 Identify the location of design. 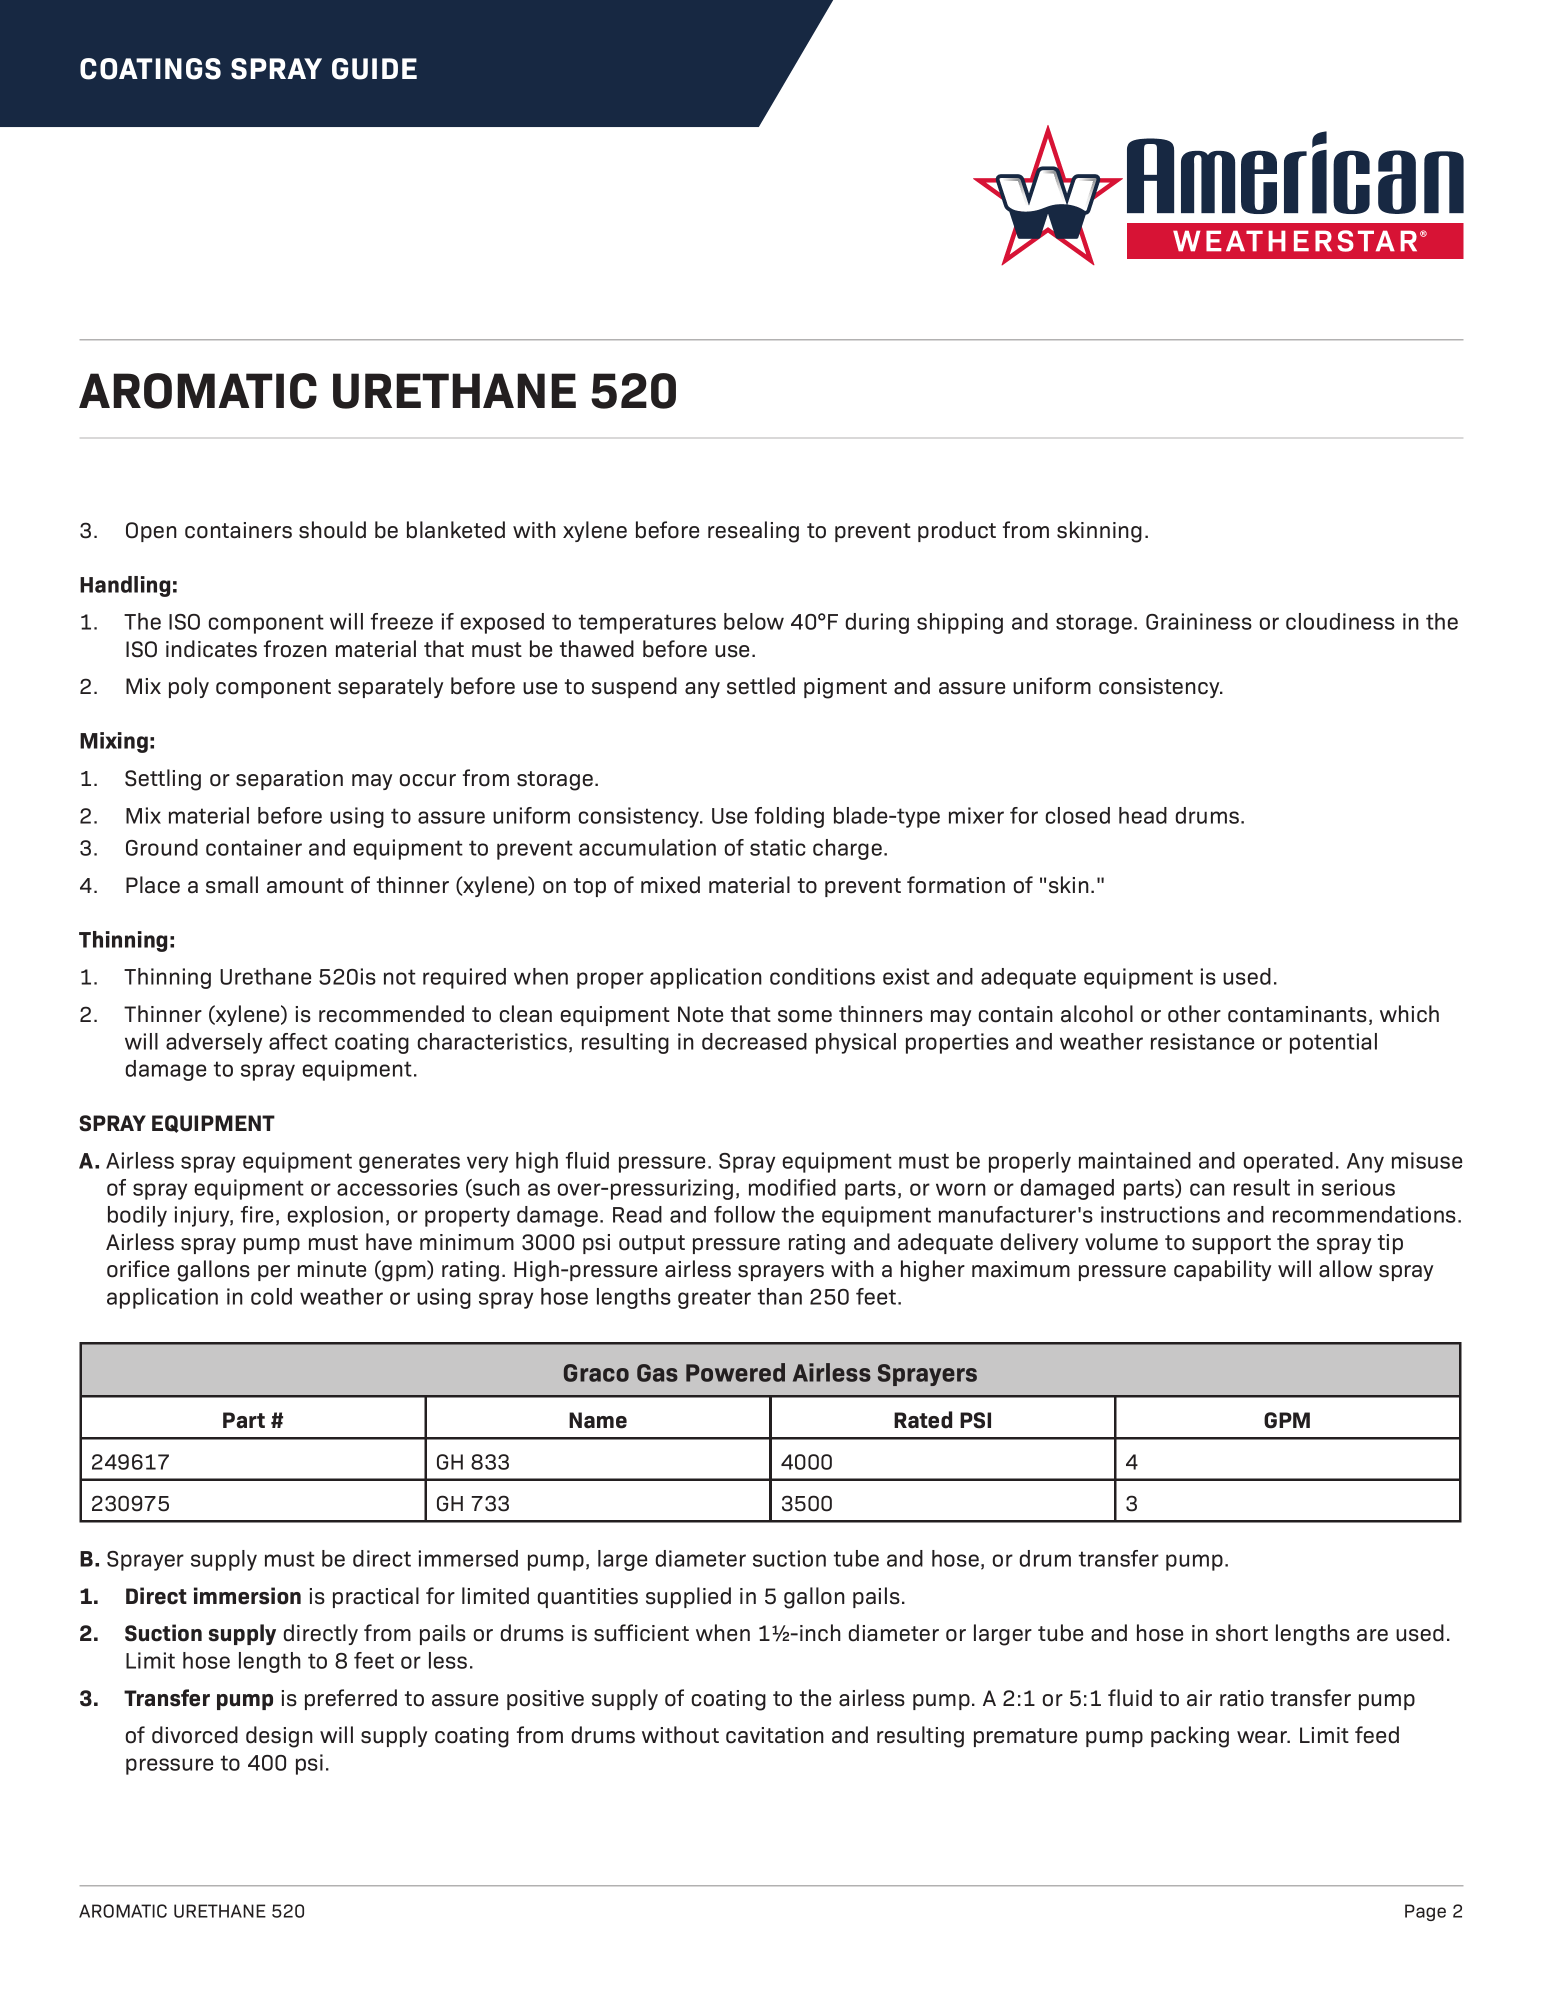
(279, 1737).
